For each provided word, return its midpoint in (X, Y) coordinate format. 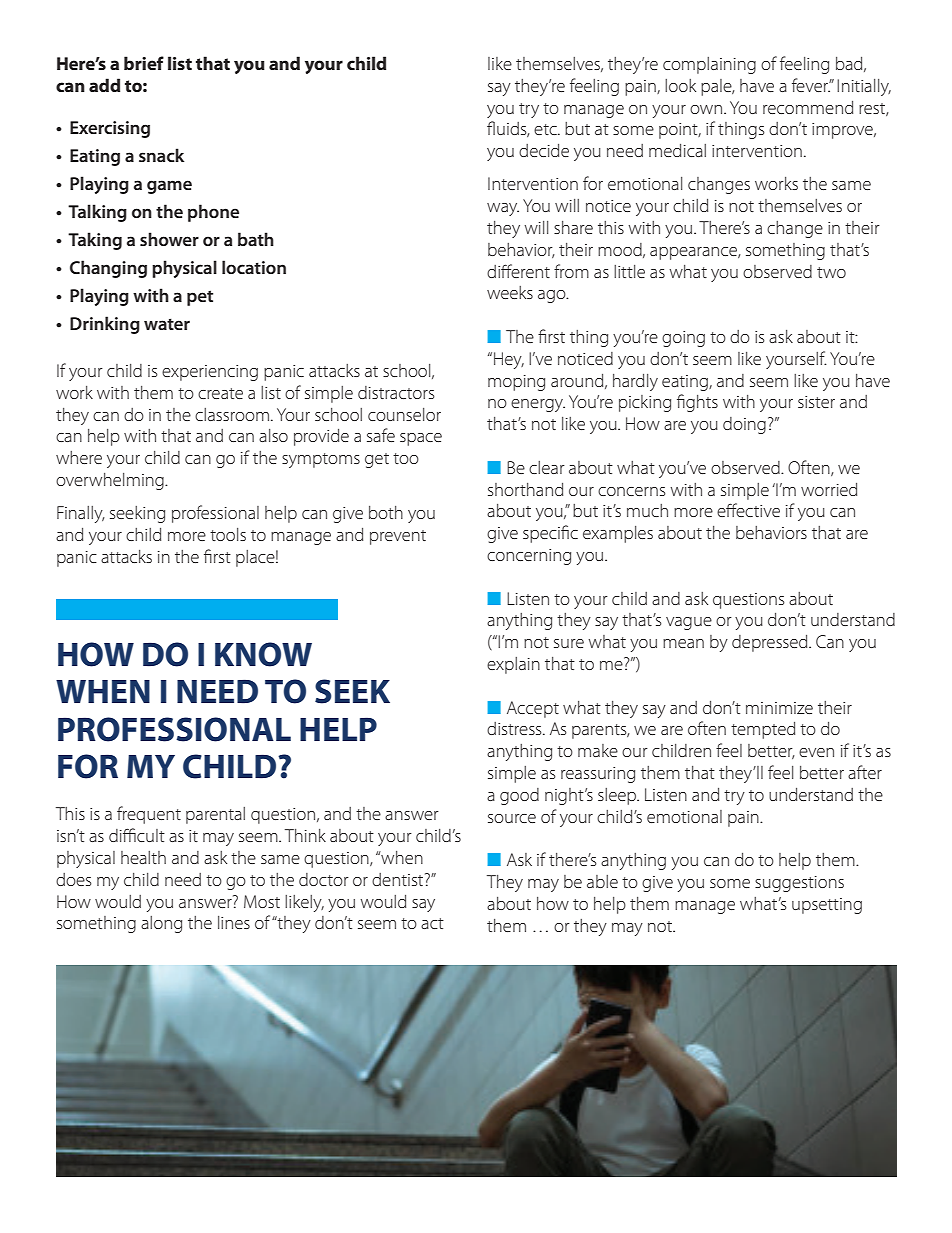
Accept (533, 709)
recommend (808, 107)
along (161, 924)
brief (144, 63)
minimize (779, 708)
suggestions (799, 884)
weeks (510, 292)
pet (200, 298)
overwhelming (111, 481)
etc (546, 129)
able (602, 881)
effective (748, 510)
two (831, 272)
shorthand (525, 489)
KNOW (263, 654)
